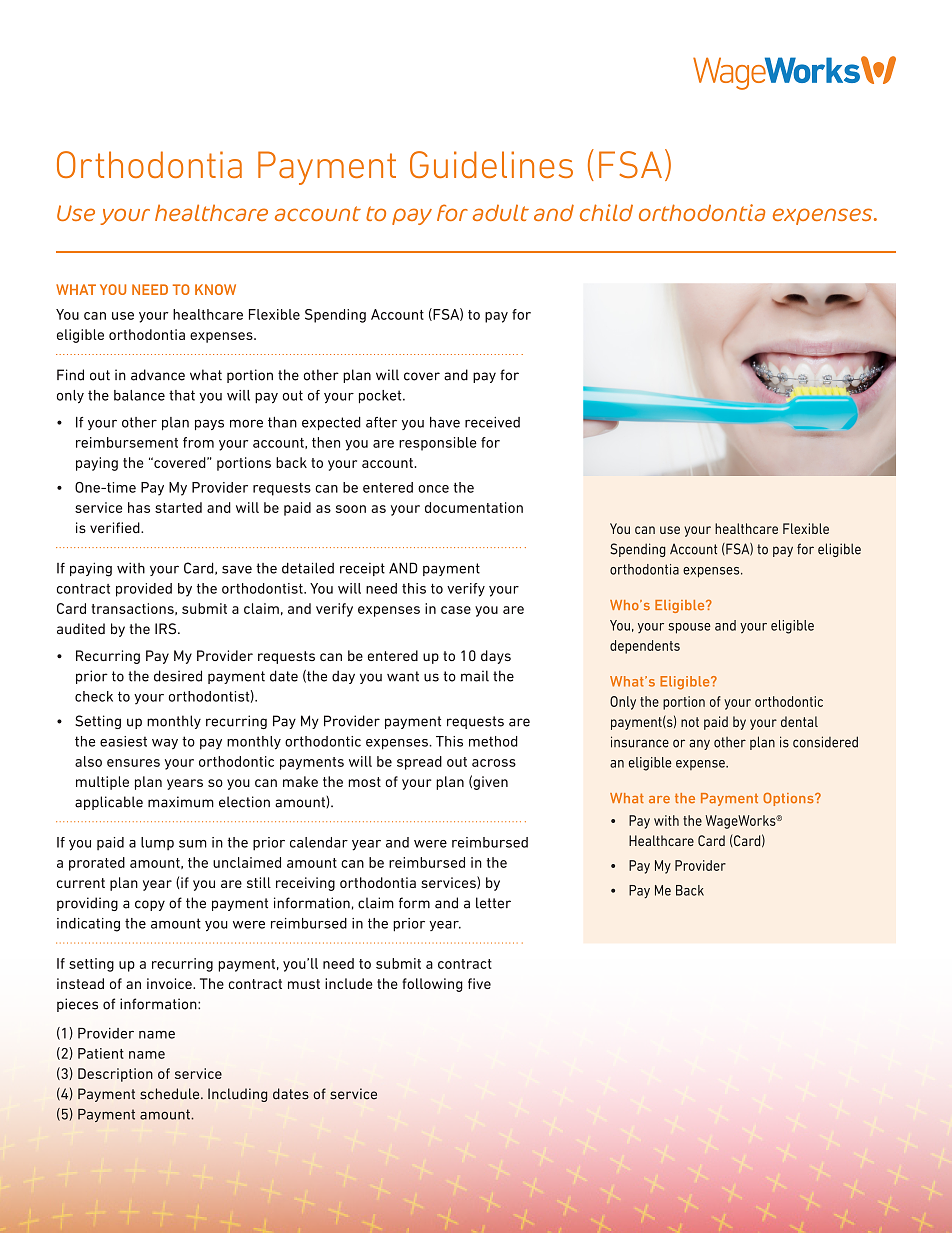 This image has width=952, height=1233. I want to click on child, so click(606, 212).
